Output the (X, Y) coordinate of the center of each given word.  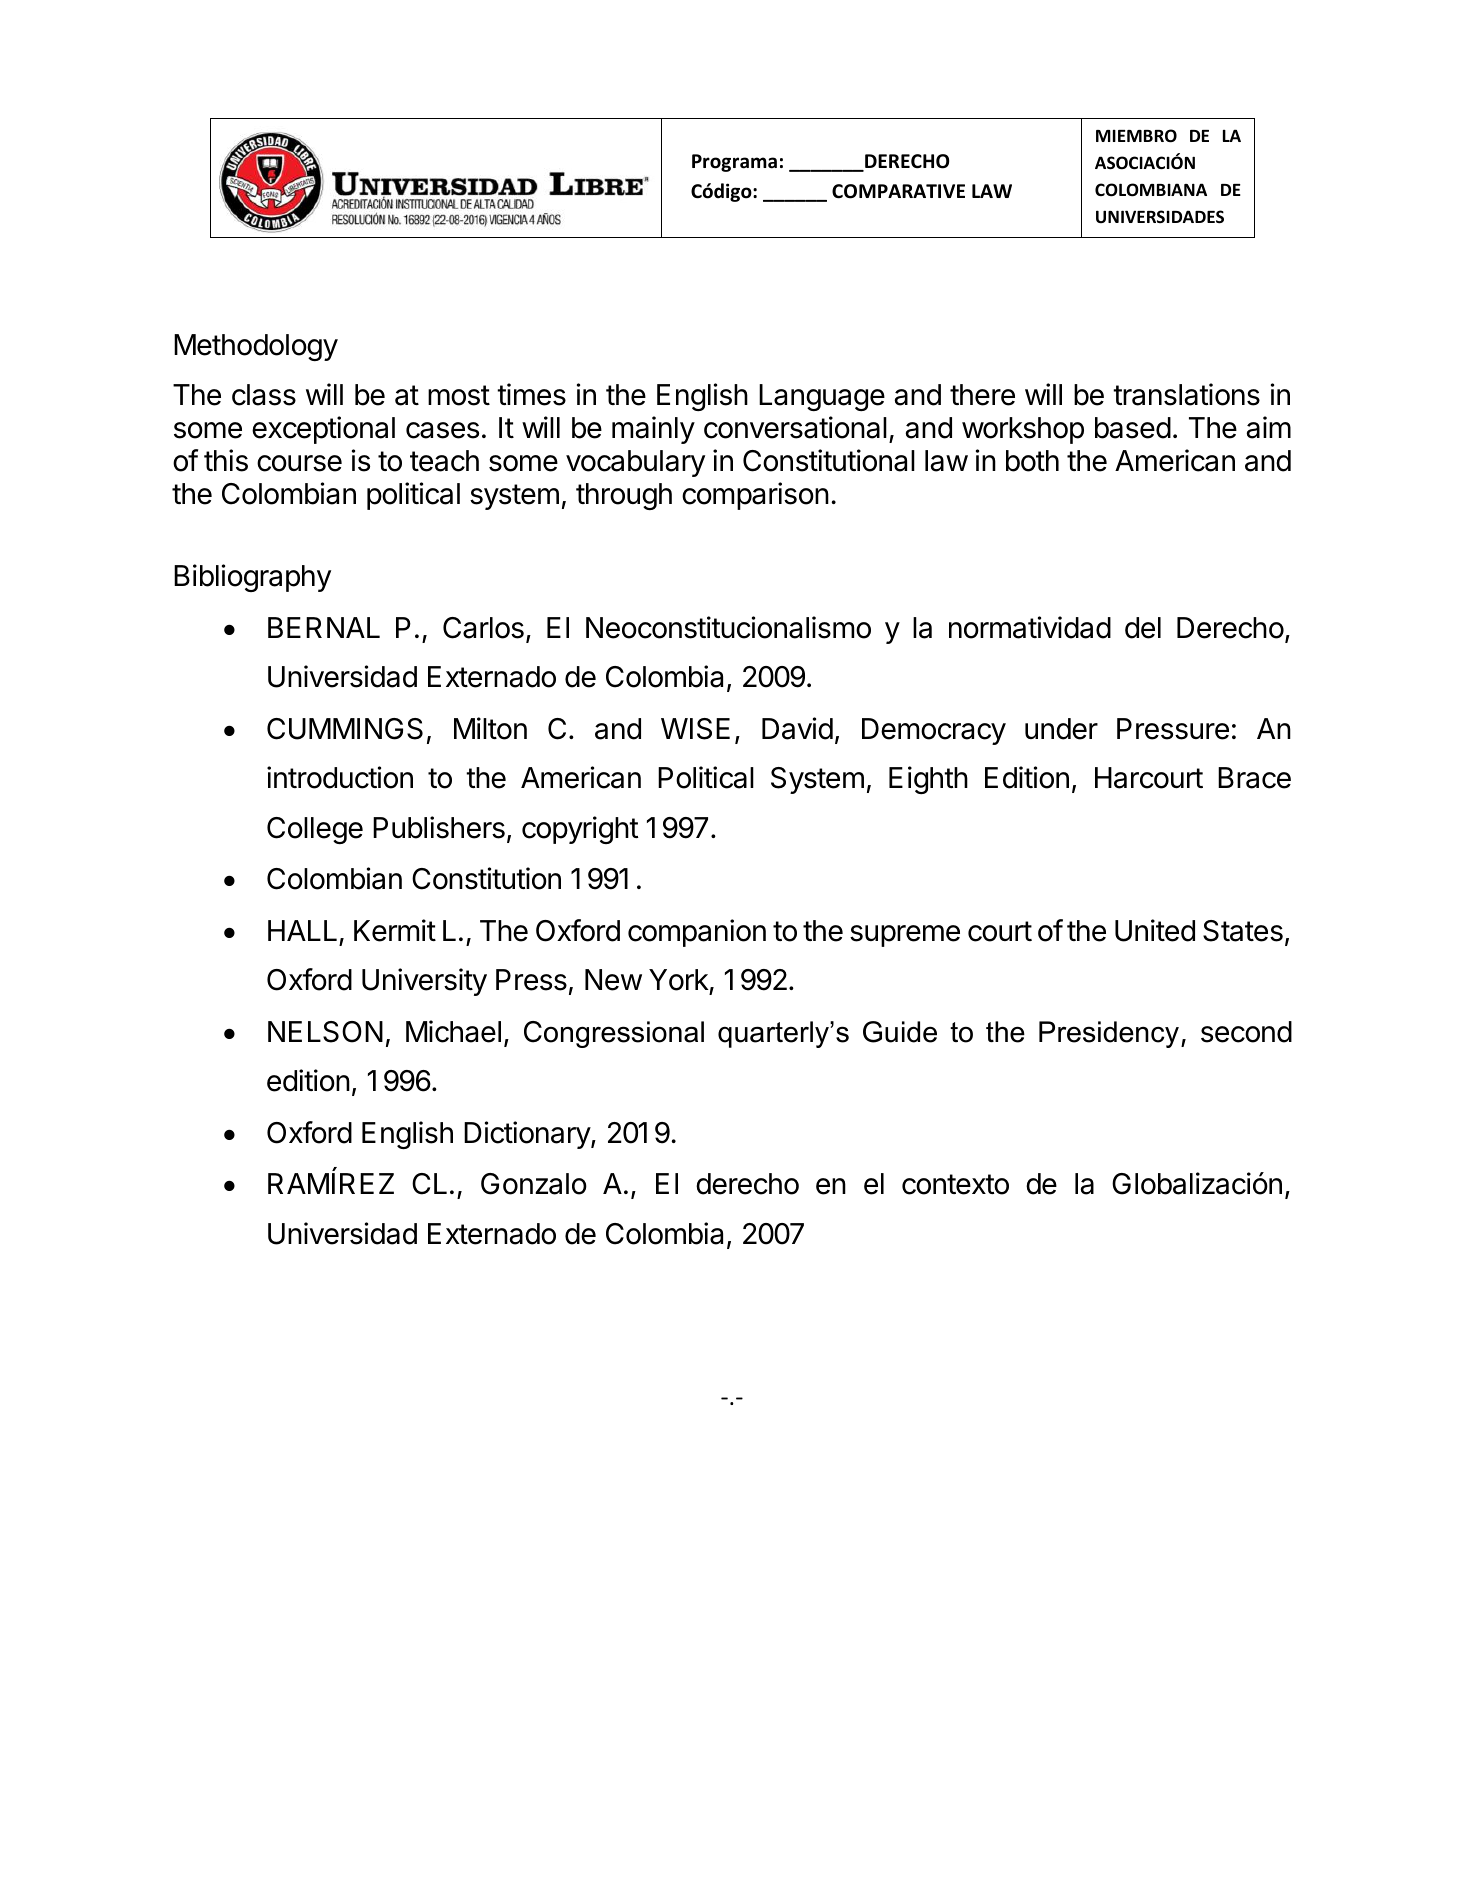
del (1143, 628)
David (797, 728)
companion (697, 933)
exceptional (323, 430)
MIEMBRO (1136, 136)
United (1155, 930)
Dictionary (528, 1135)
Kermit (395, 930)
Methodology (256, 347)
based (1133, 428)
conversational (795, 427)
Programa (734, 163)
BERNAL (324, 627)
